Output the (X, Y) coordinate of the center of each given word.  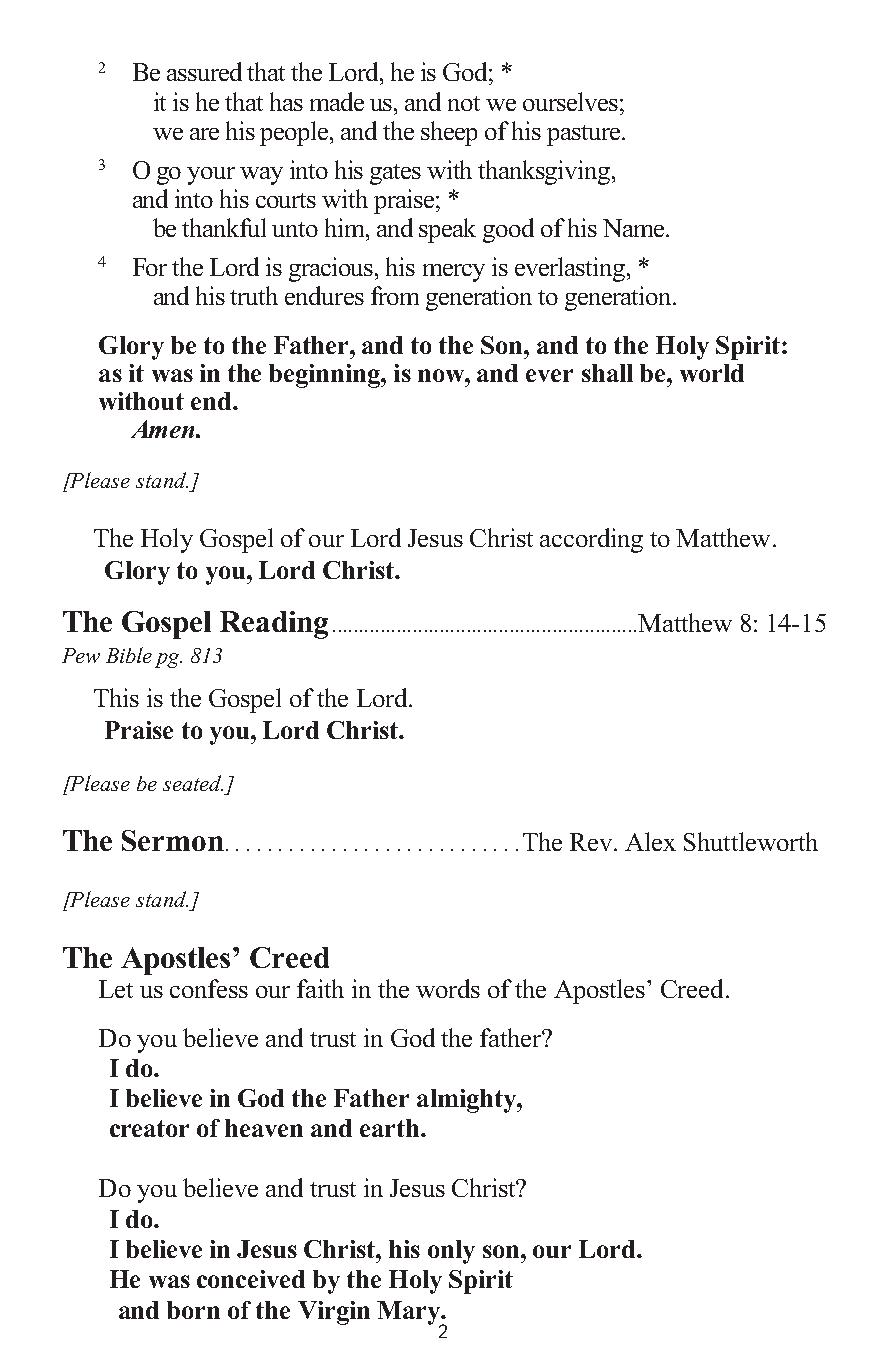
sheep (449, 133)
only (451, 1252)
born (193, 1310)
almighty (467, 1101)
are (204, 134)
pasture (583, 135)
